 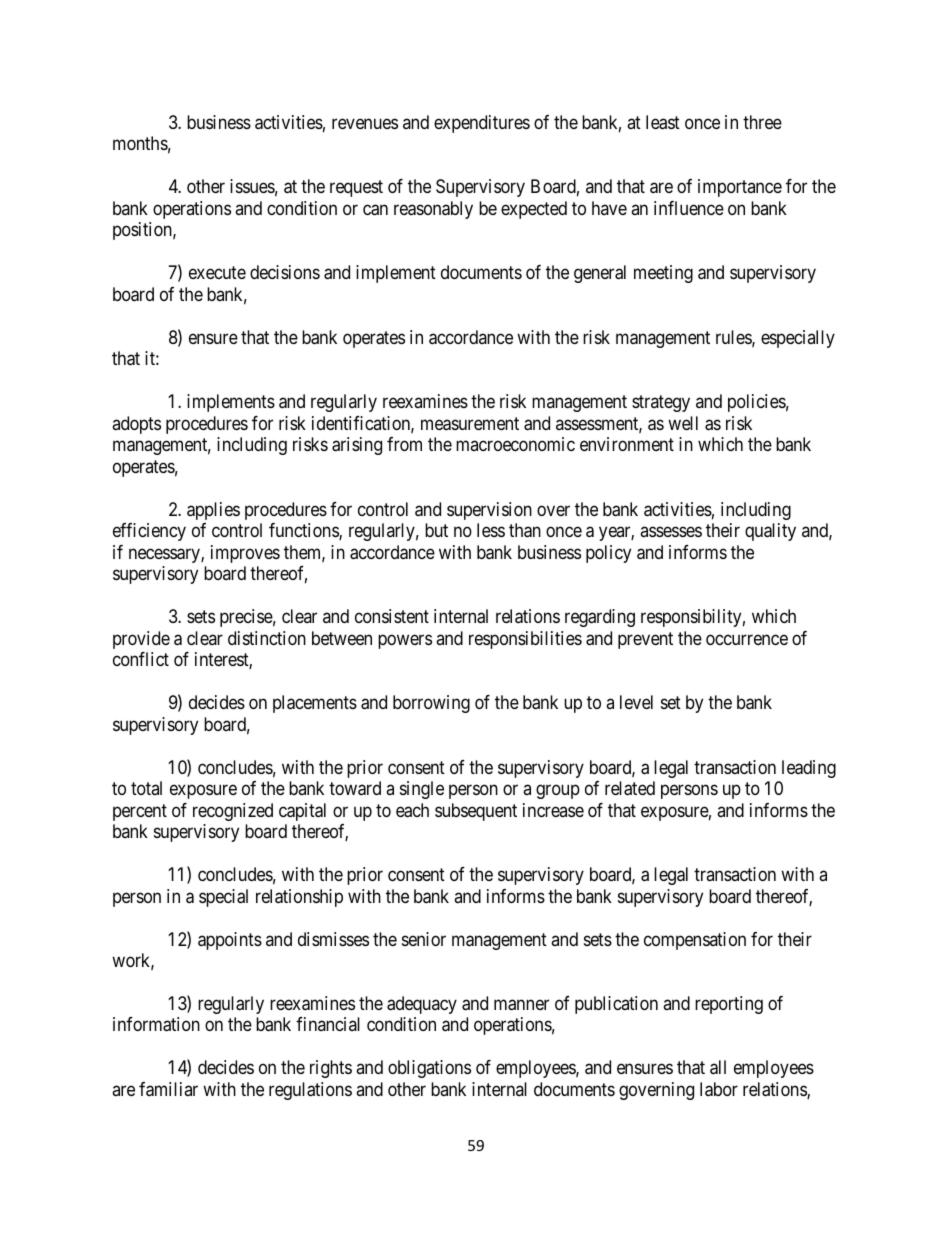 What do you see at coordinates (683, 423) in the image?
I see `well` at bounding box center [683, 423].
